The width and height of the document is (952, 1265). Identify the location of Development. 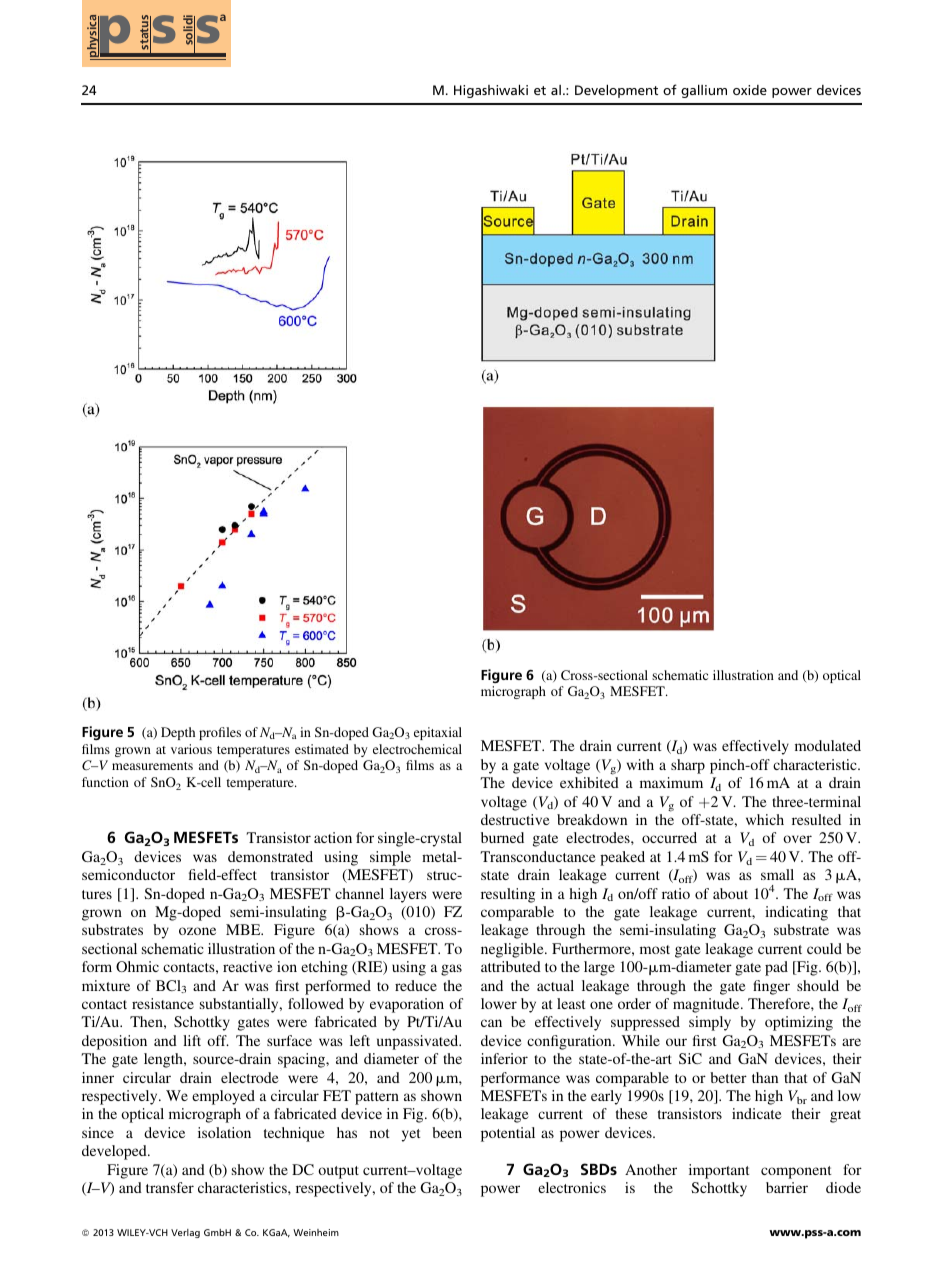
(616, 91).
